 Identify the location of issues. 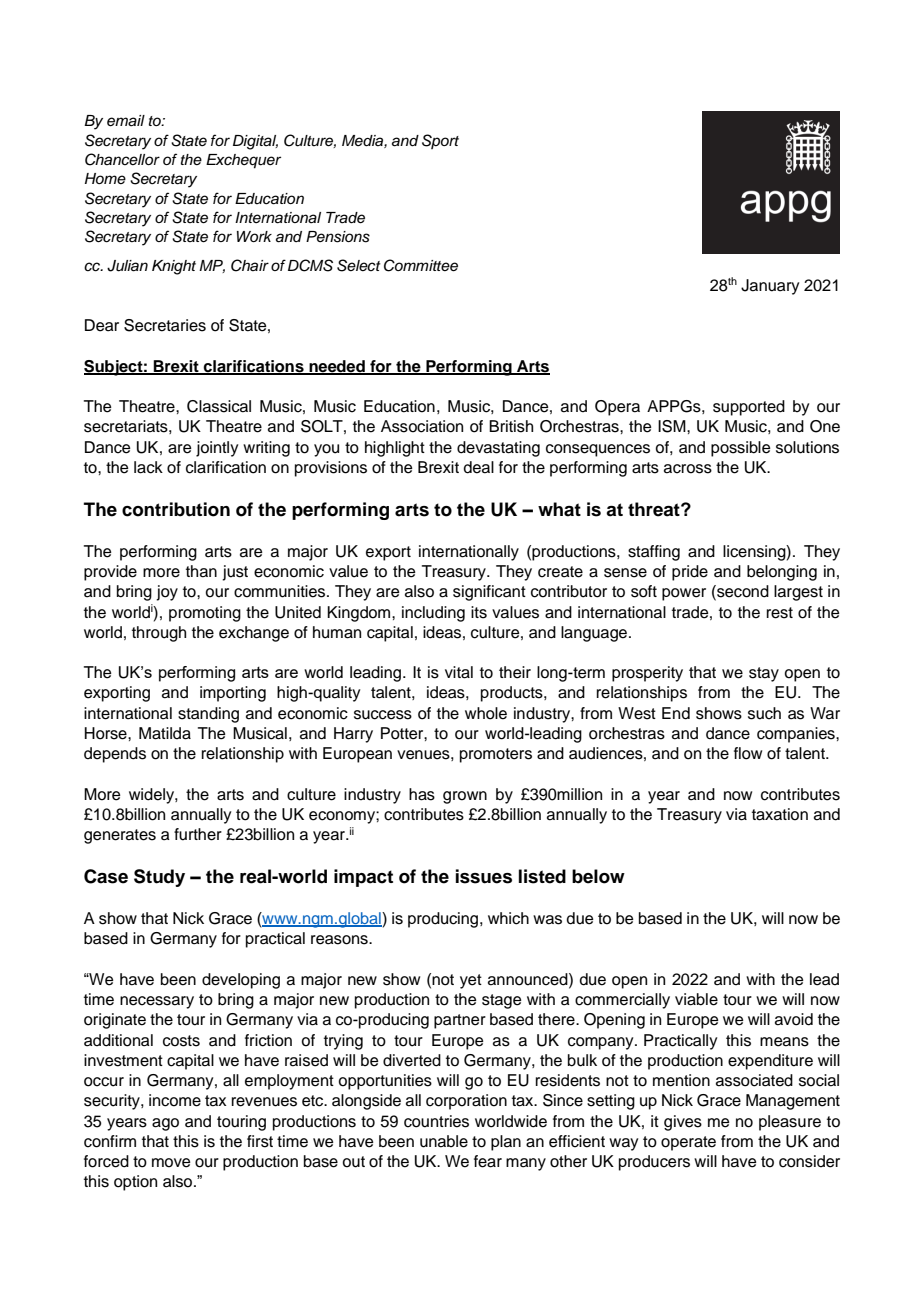
(484, 876).
